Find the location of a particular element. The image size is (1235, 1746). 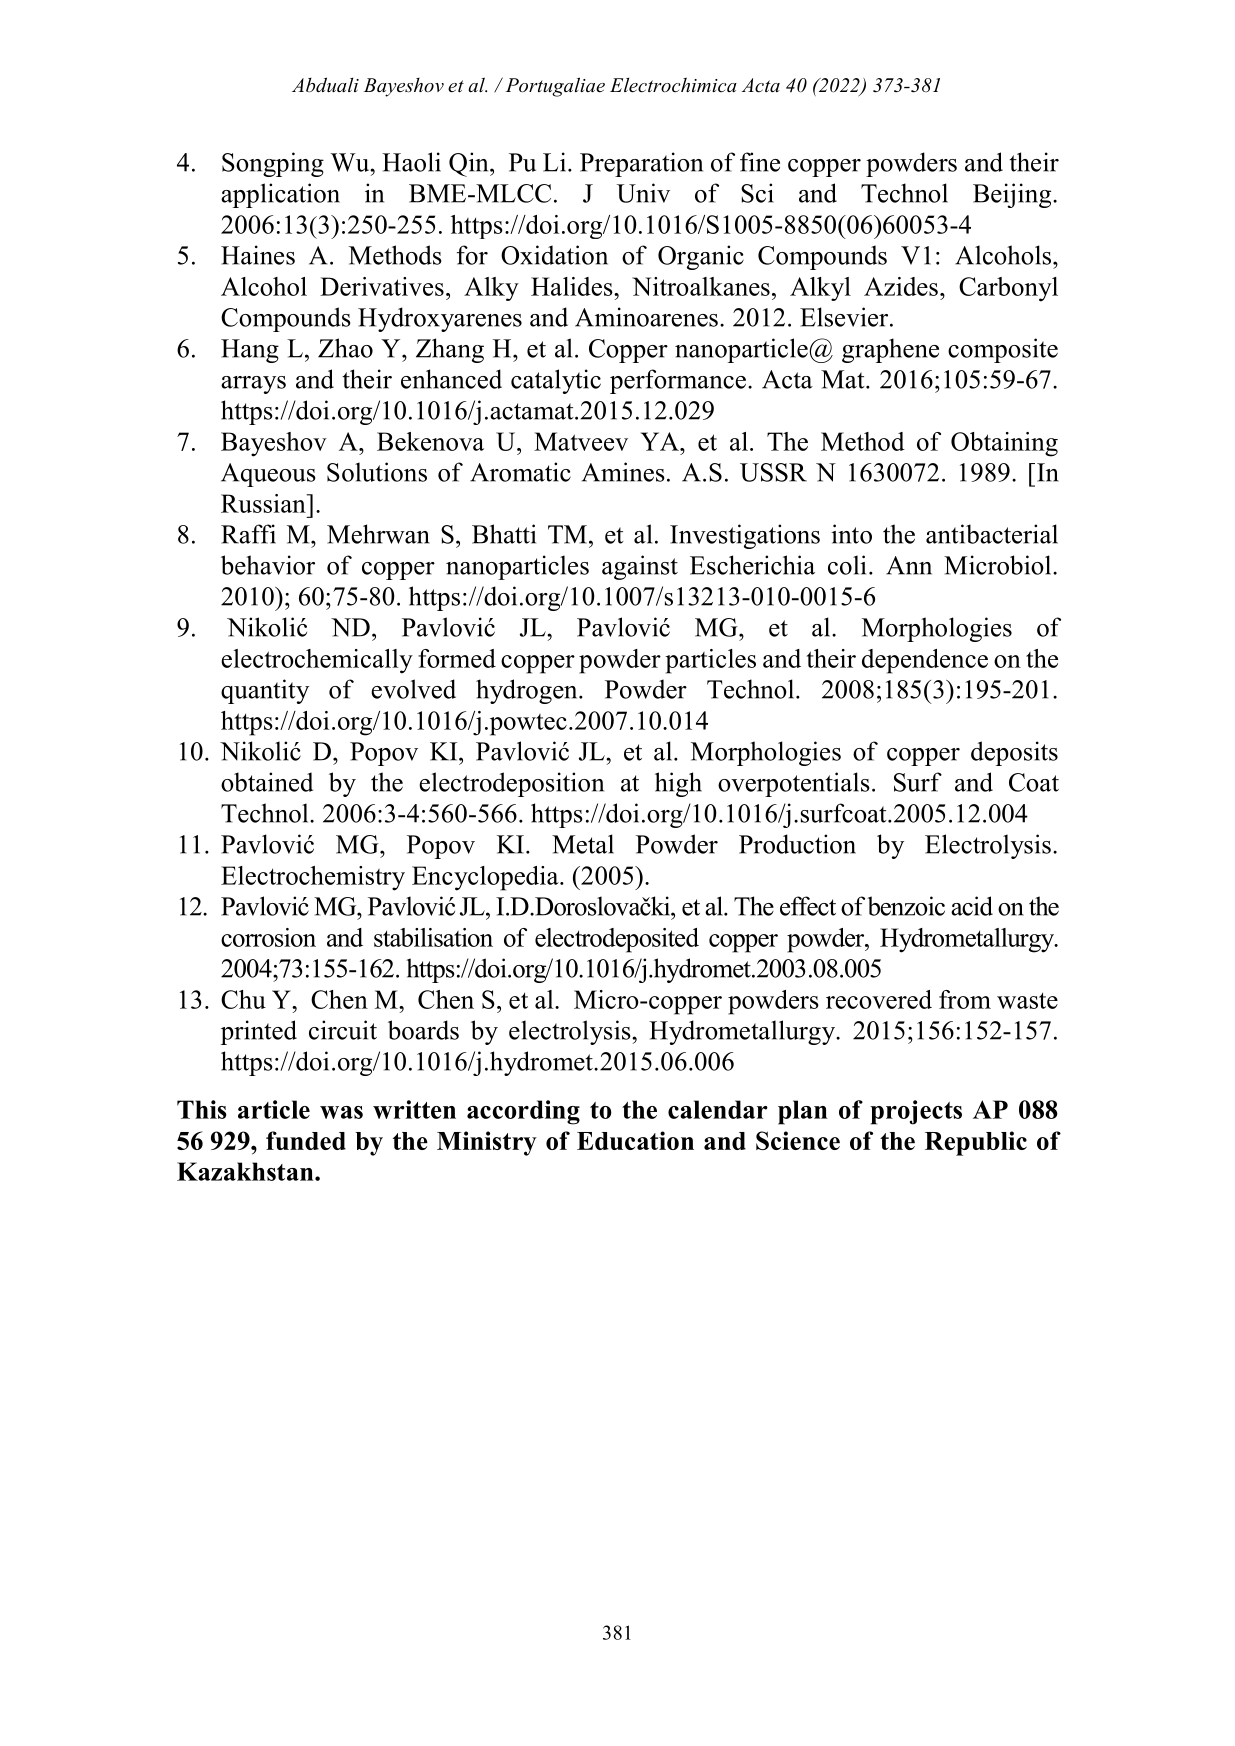

antibacterial is located at coordinates (992, 534).
